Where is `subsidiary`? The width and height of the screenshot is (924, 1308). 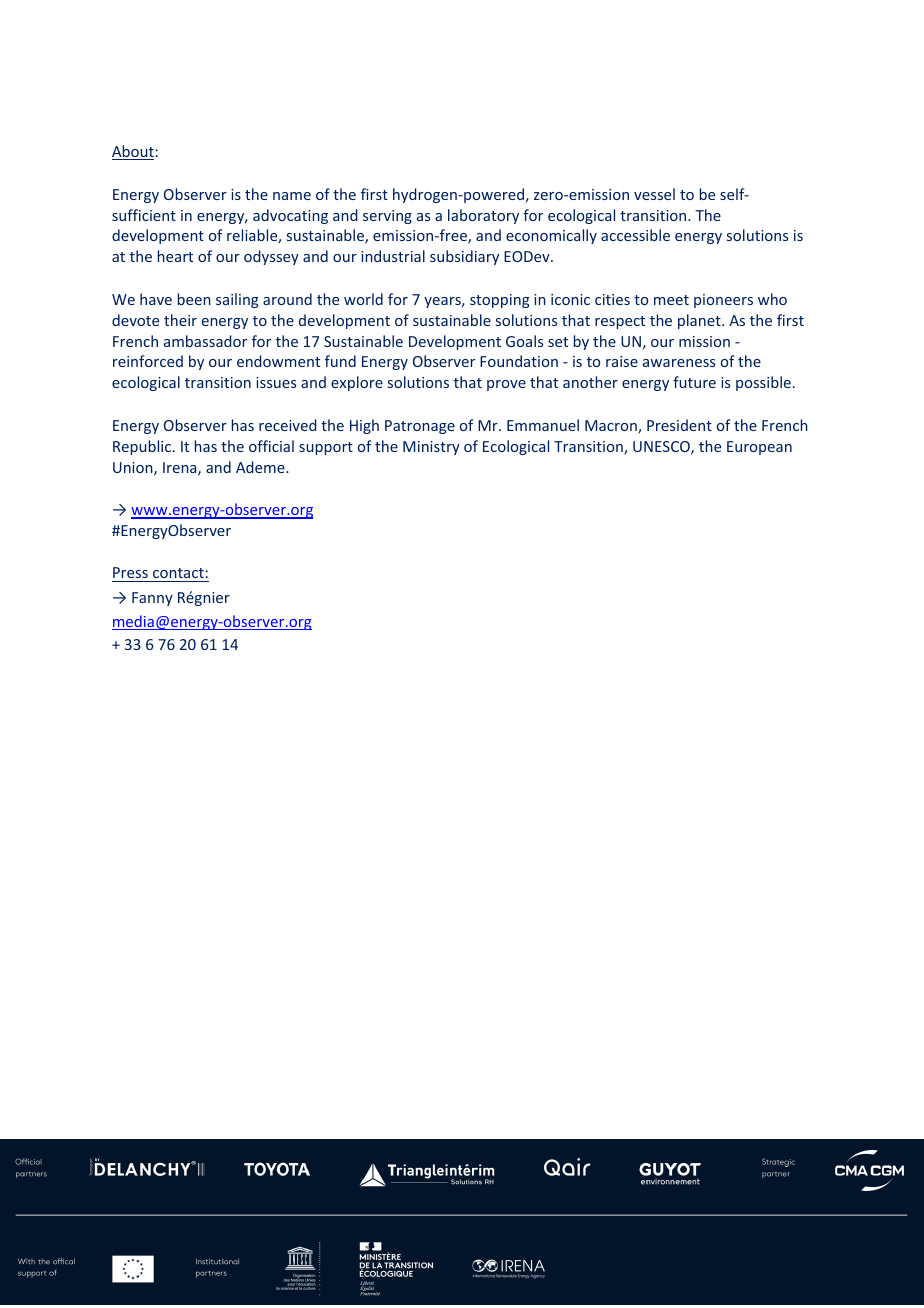
subsidiary is located at coordinates (464, 257).
